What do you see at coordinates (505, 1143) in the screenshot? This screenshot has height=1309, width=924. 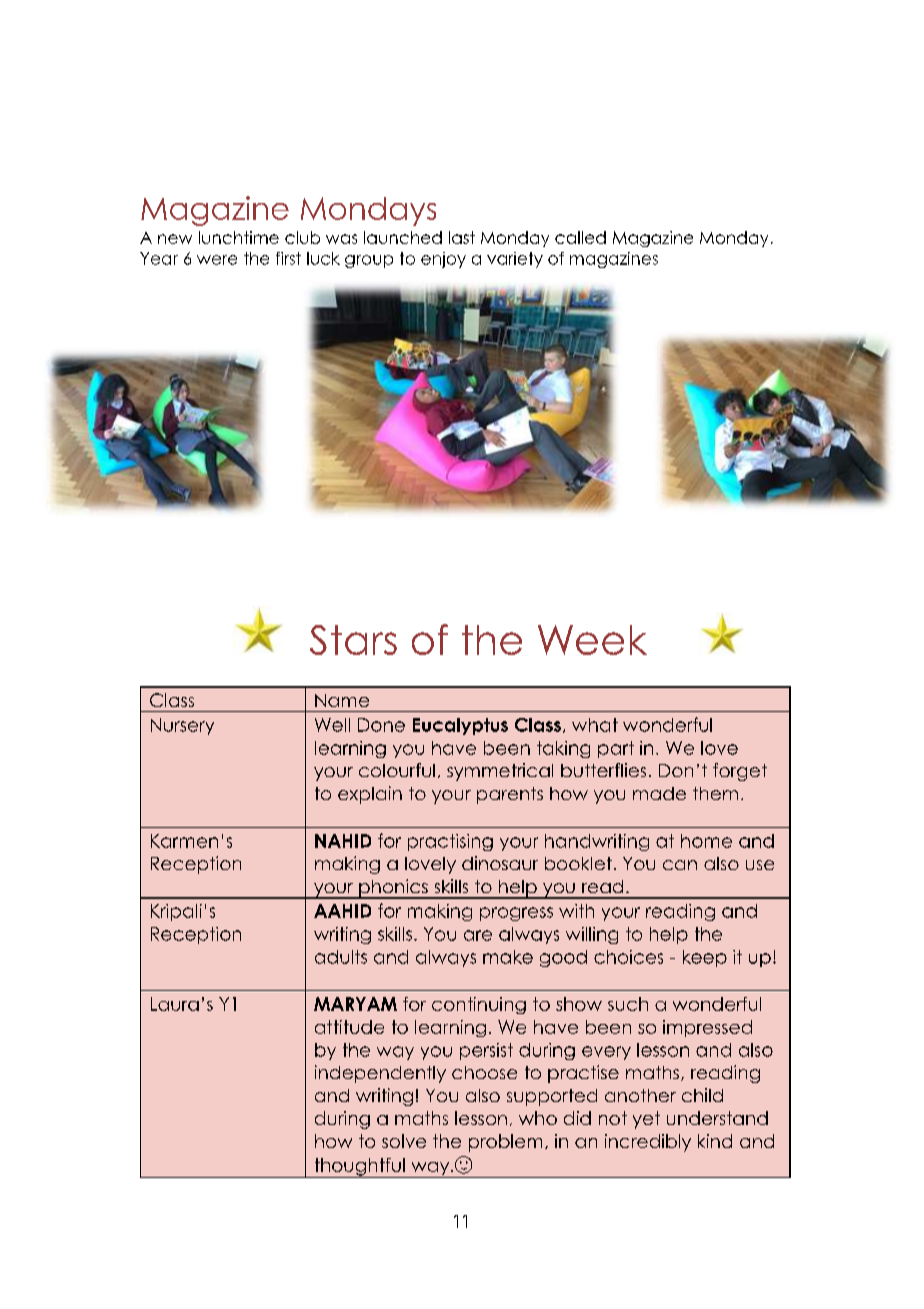 I see `problem` at bounding box center [505, 1143].
